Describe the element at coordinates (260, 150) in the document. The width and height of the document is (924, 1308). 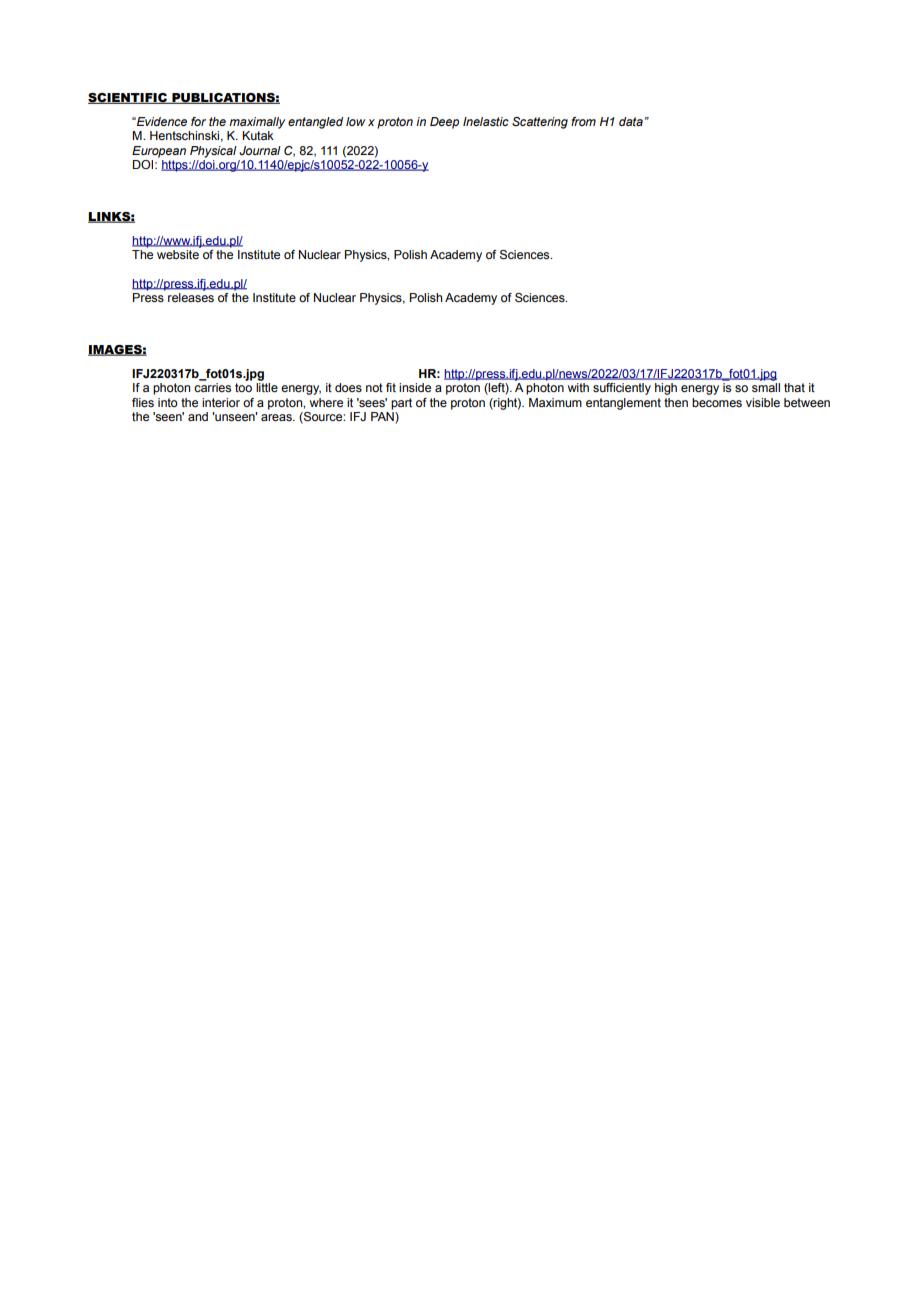
I see `Journal` at that location.
